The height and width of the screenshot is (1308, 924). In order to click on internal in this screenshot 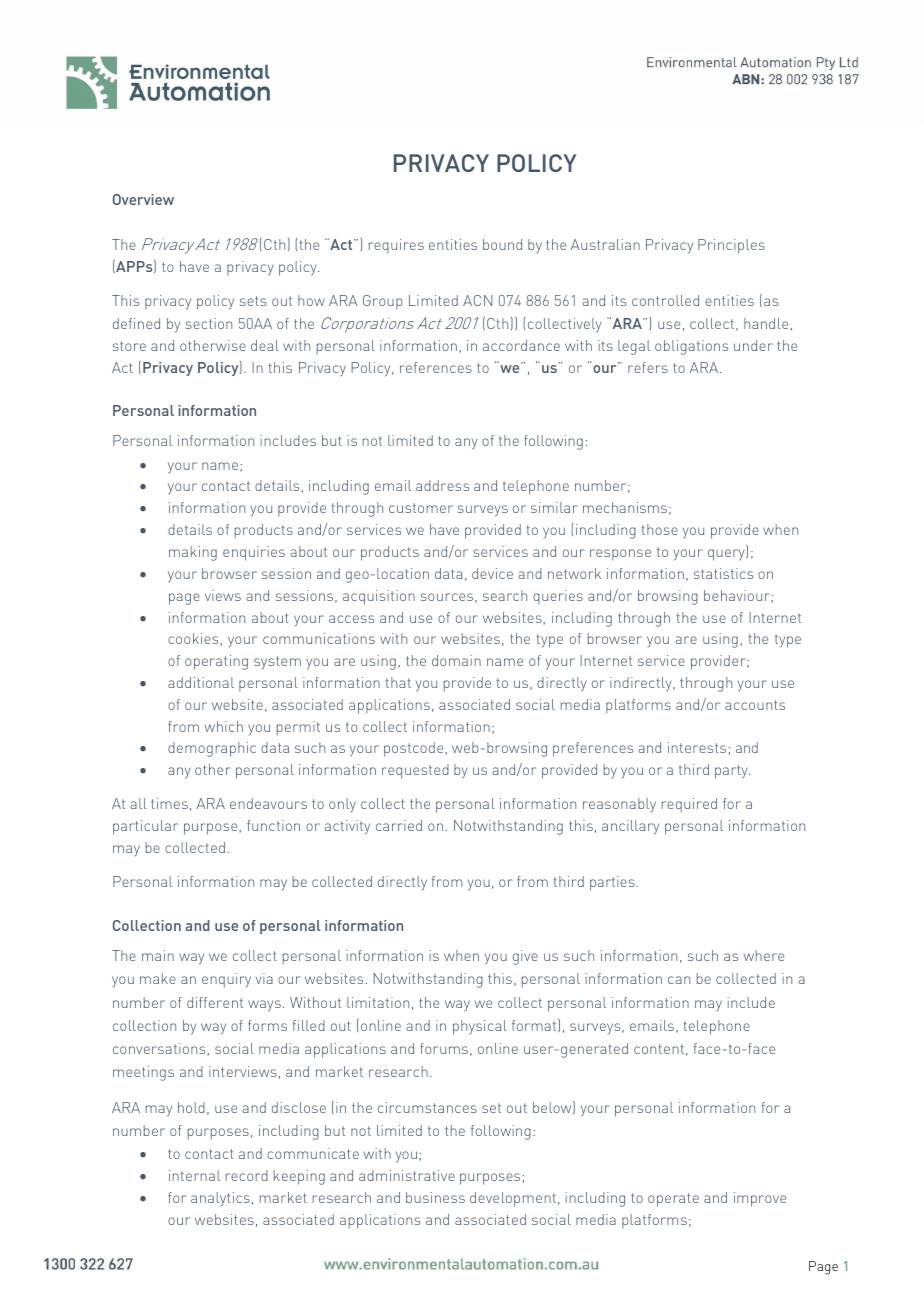, I will do `click(194, 1175)`.
